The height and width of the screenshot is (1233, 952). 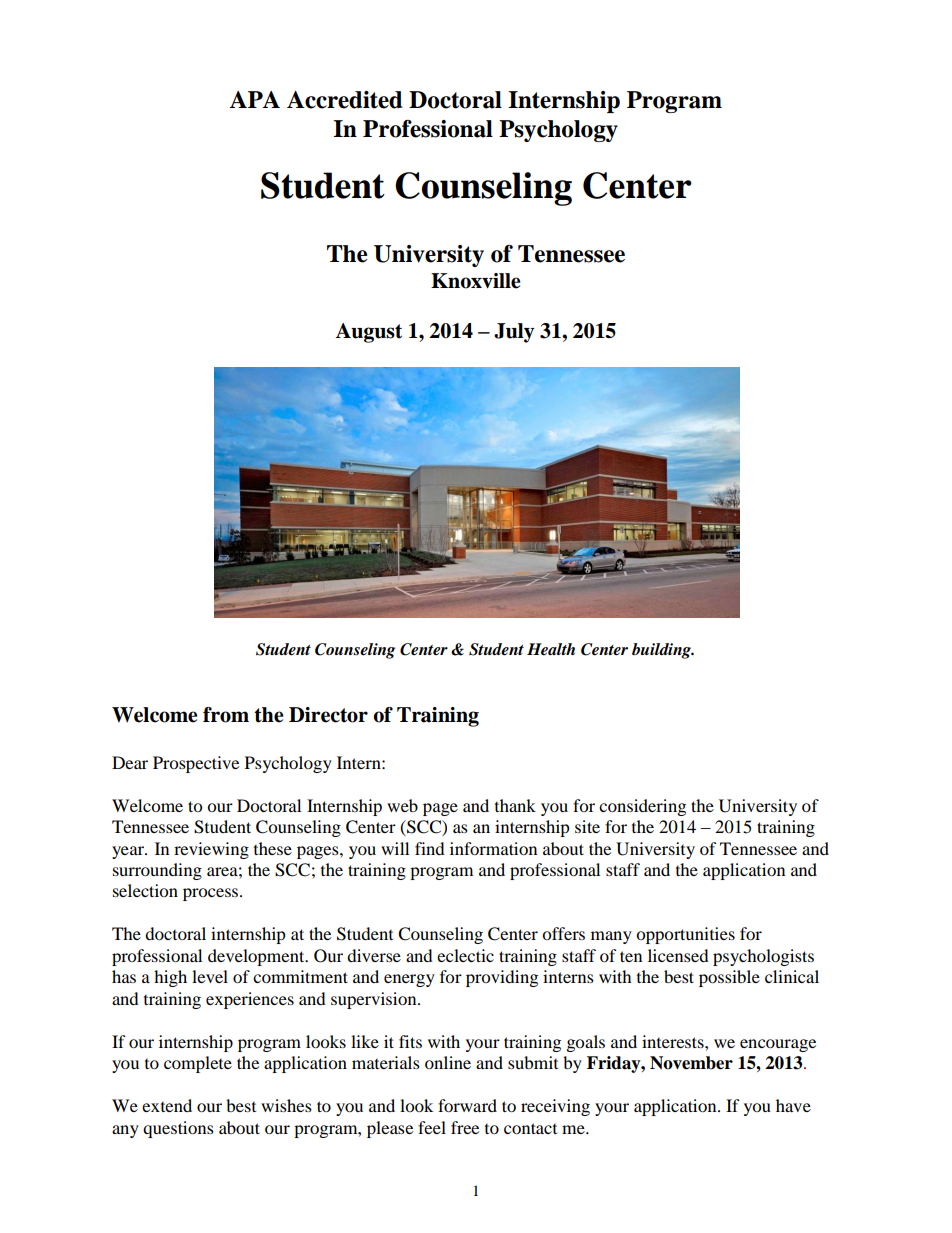 What do you see at coordinates (642, 807) in the screenshot?
I see `considering` at bounding box center [642, 807].
